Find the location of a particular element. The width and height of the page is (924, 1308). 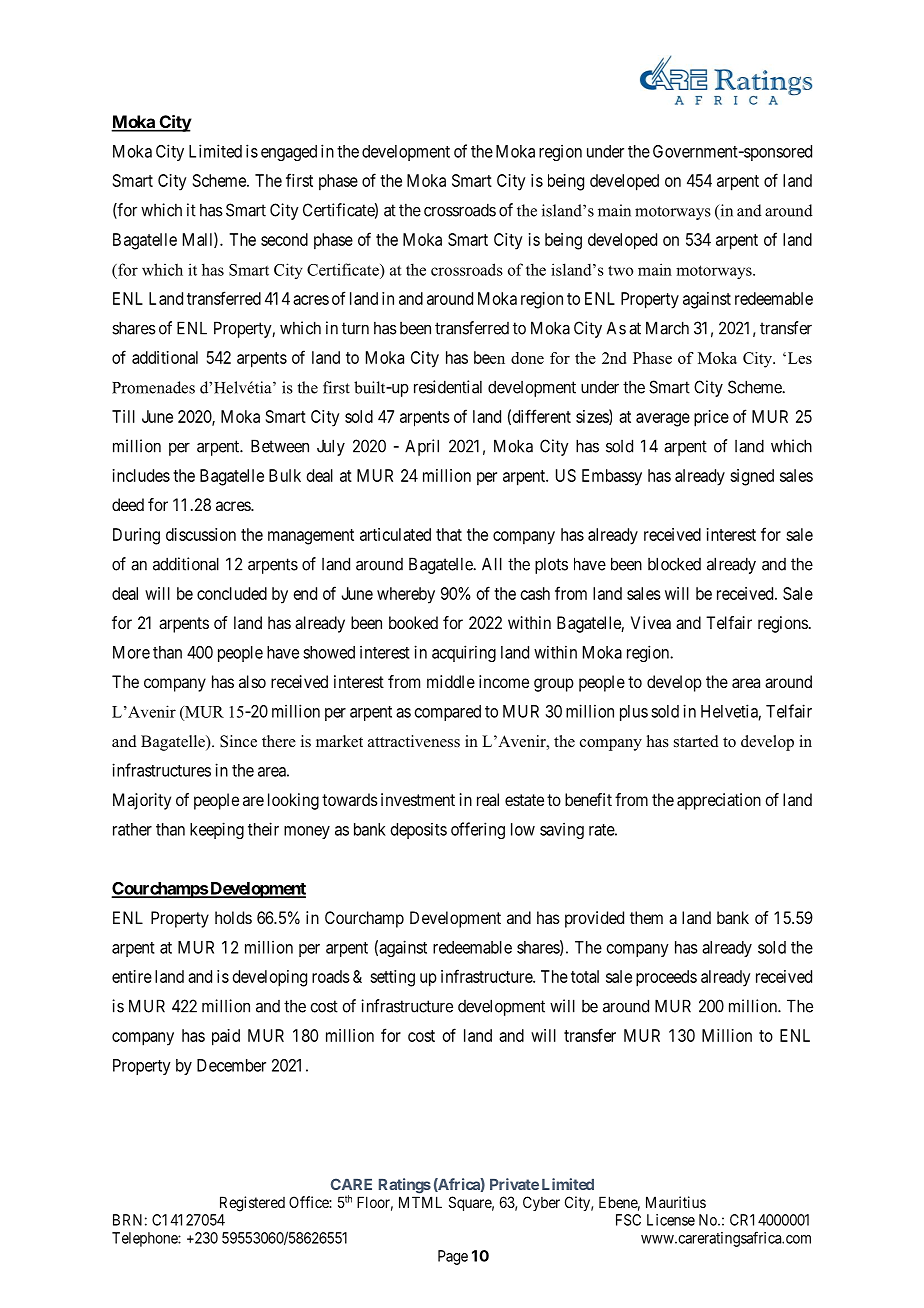

Page is located at coordinates (453, 1257).
